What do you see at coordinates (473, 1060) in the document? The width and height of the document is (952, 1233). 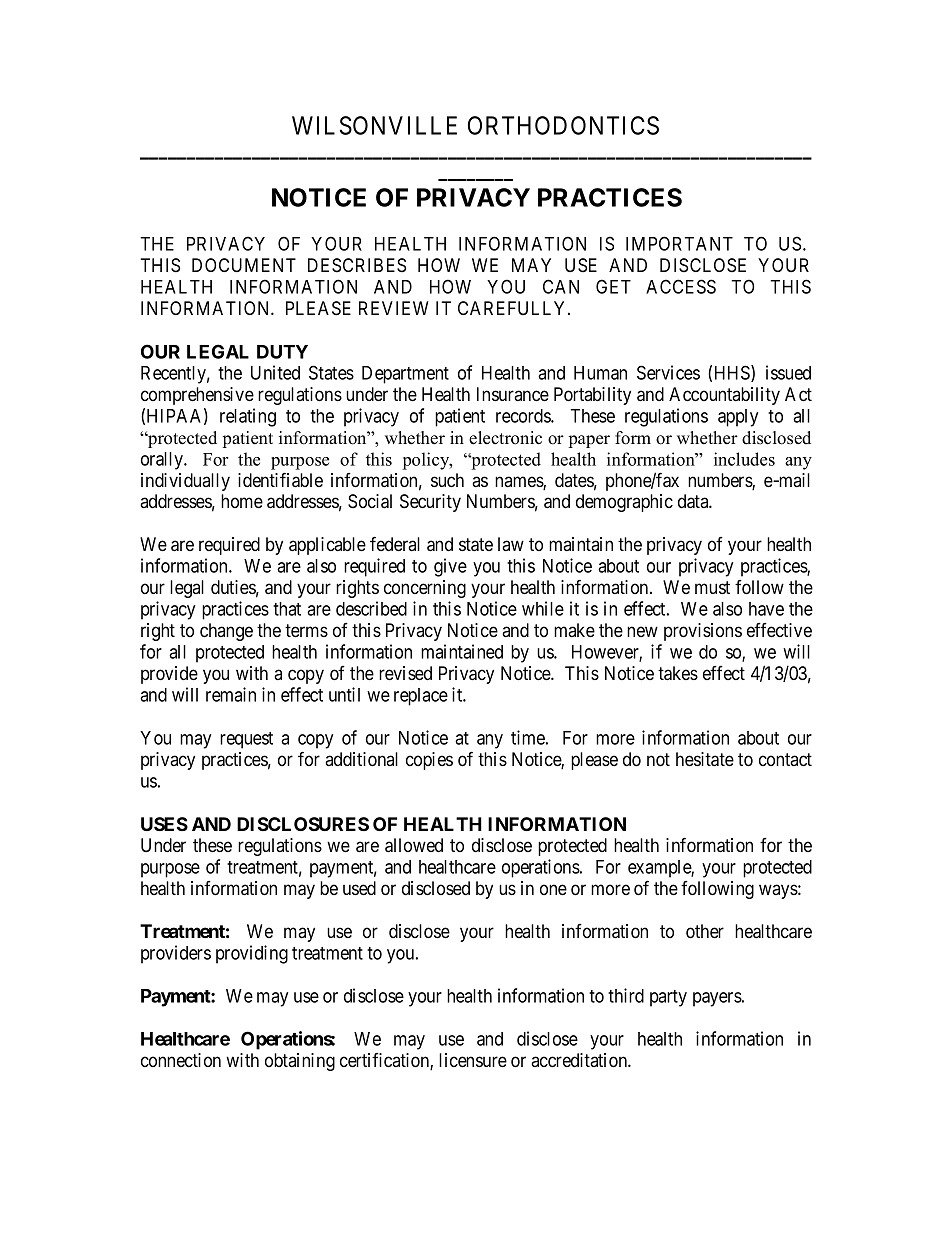 I see `licensure` at bounding box center [473, 1060].
